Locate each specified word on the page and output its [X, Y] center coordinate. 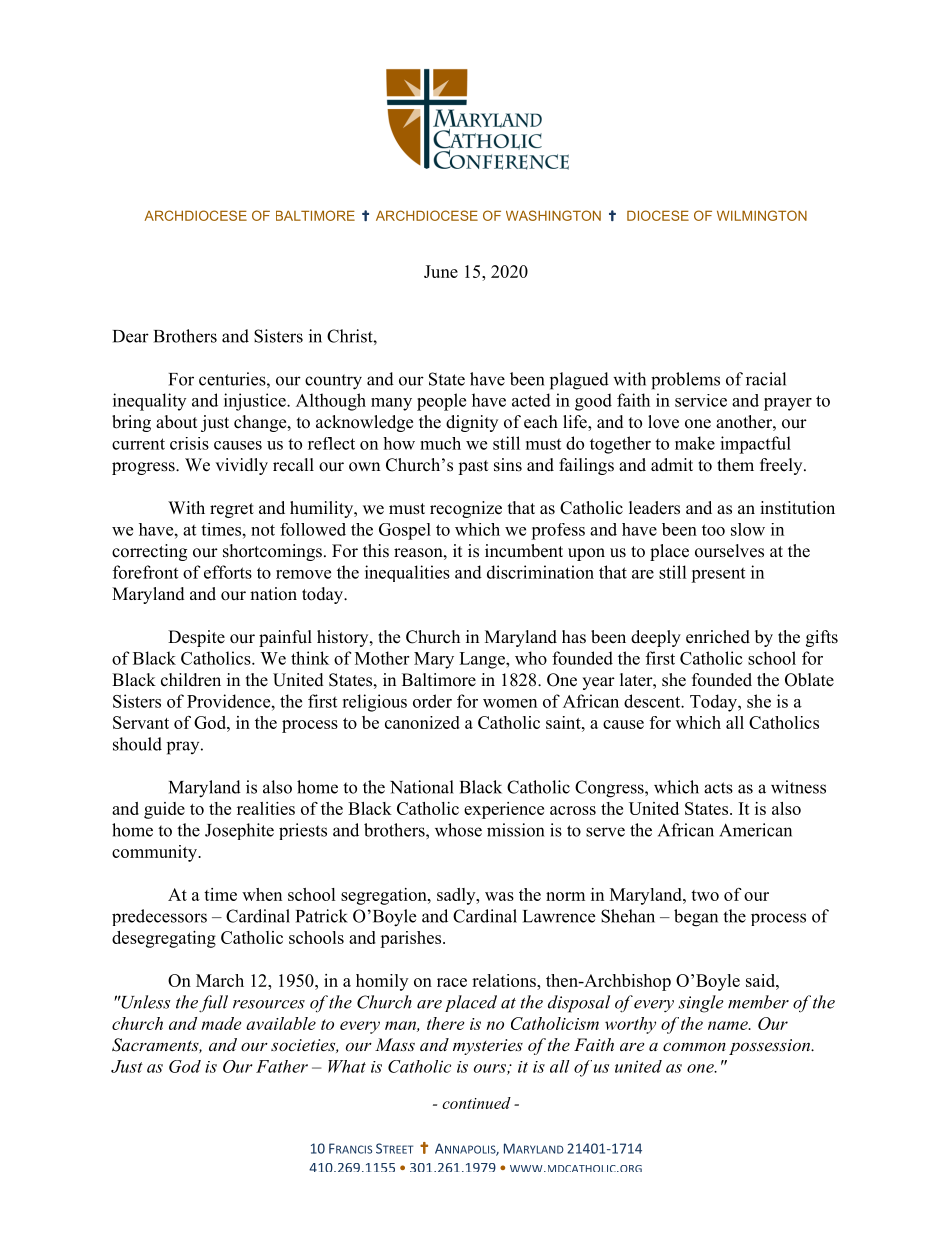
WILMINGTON [762, 215]
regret [232, 510]
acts [718, 788]
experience [504, 810]
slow [748, 529]
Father [282, 1066]
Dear [131, 336]
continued [476, 1103]
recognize [466, 509]
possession [771, 1047]
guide [164, 810]
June [441, 271]
